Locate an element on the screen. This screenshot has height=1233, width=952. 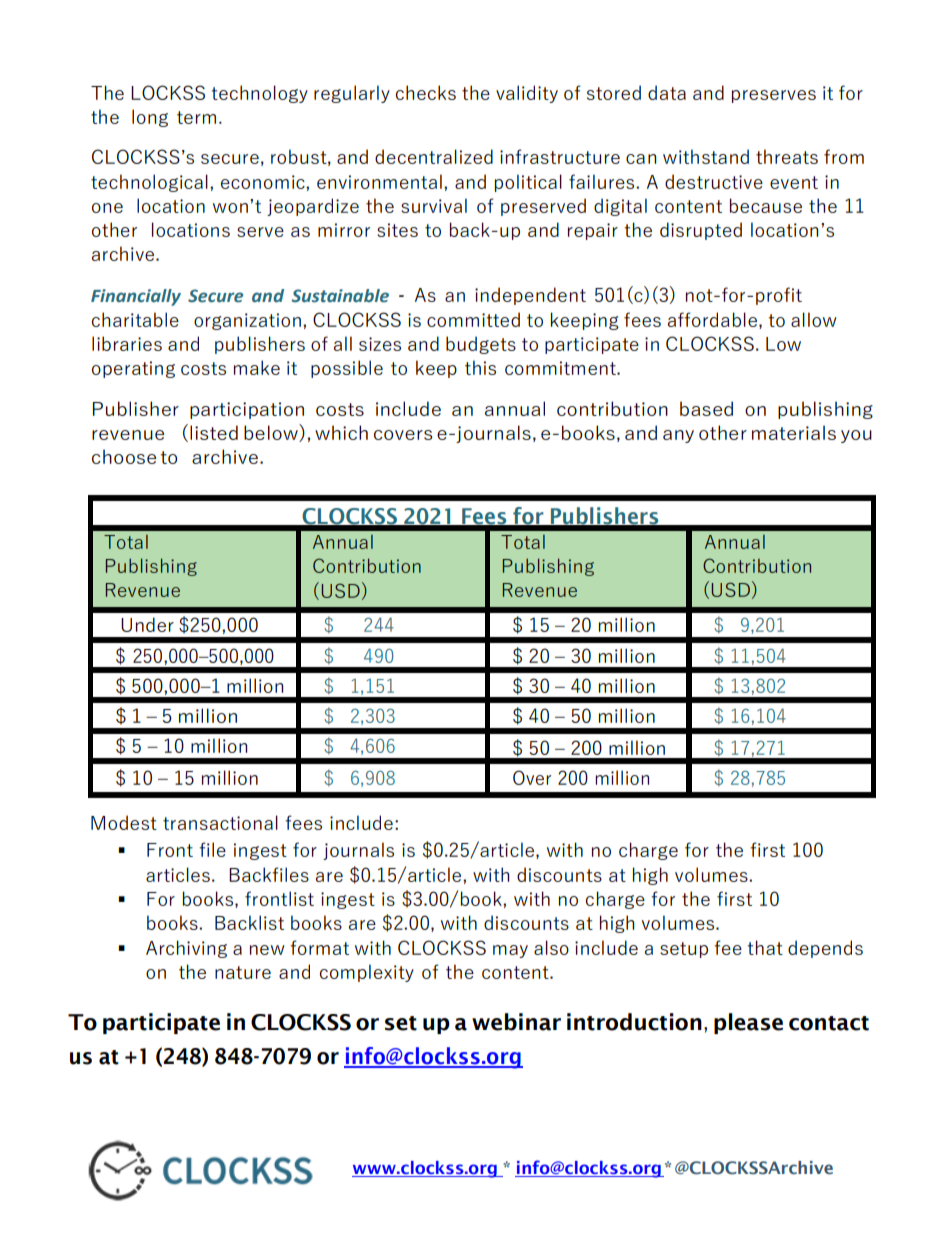
materials is located at coordinates (794, 432).
